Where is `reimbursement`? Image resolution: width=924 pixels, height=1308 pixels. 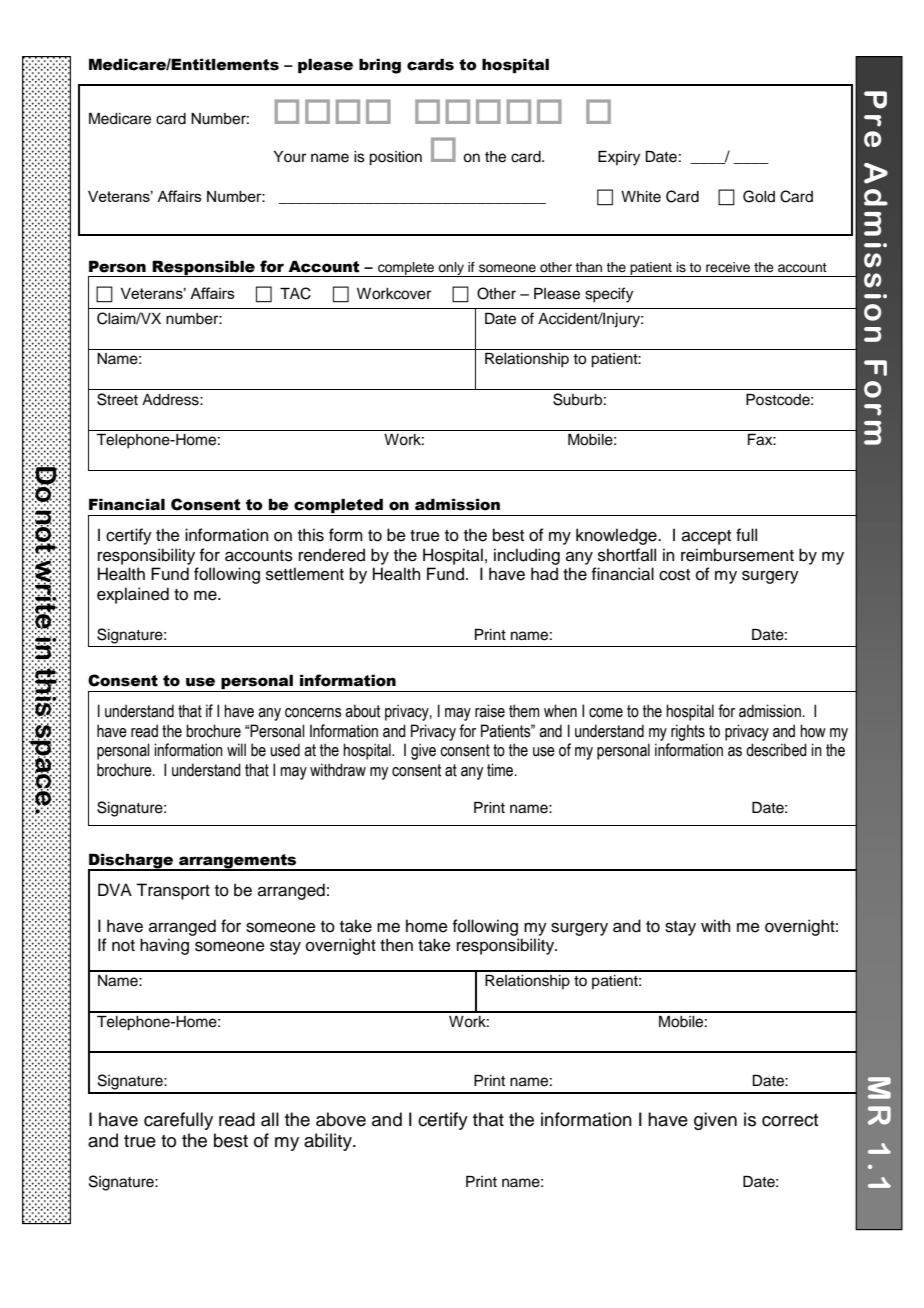 reimbursement is located at coordinates (737, 555).
